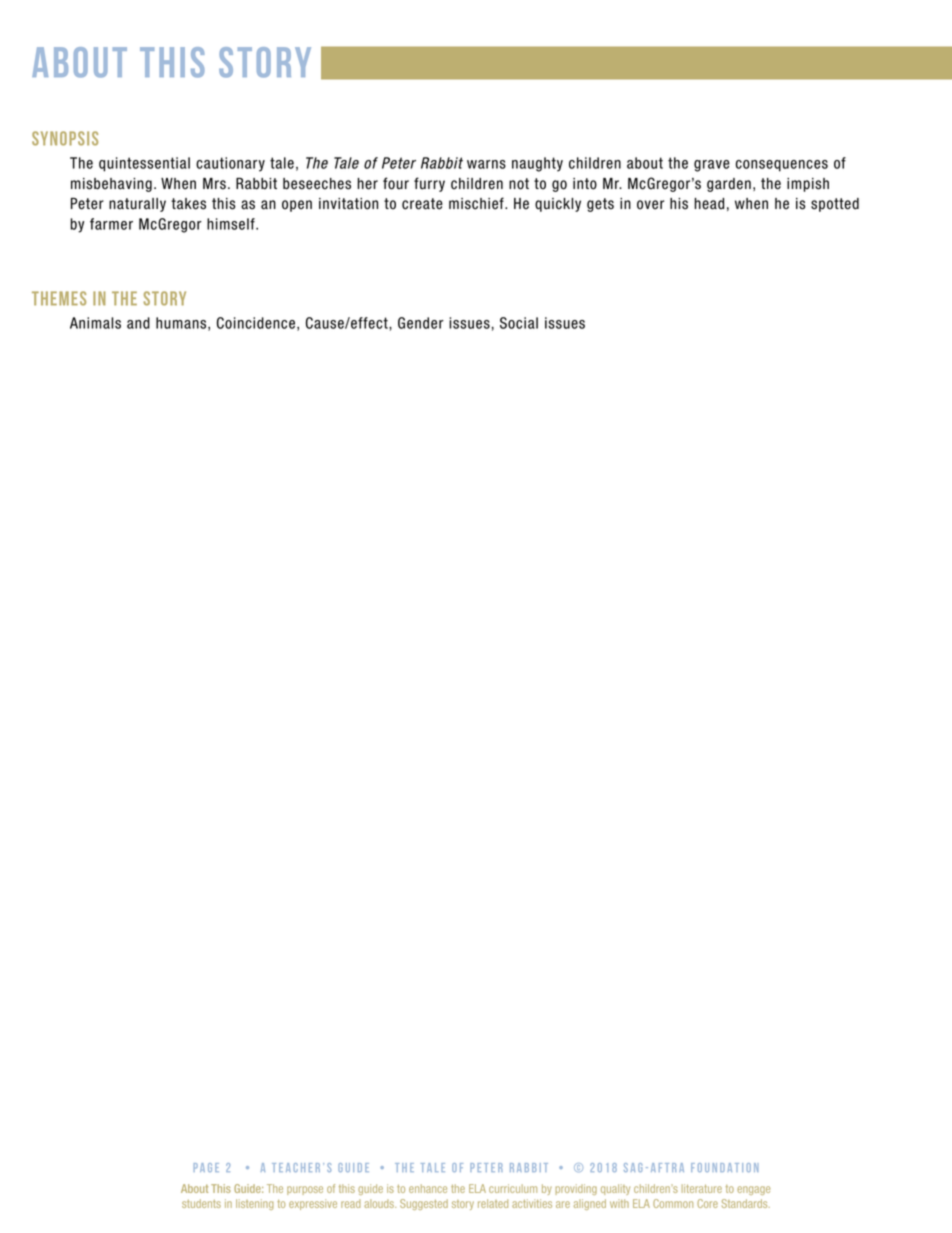  Describe the element at coordinates (144, 164) in the document. I see `quintessential` at that location.
